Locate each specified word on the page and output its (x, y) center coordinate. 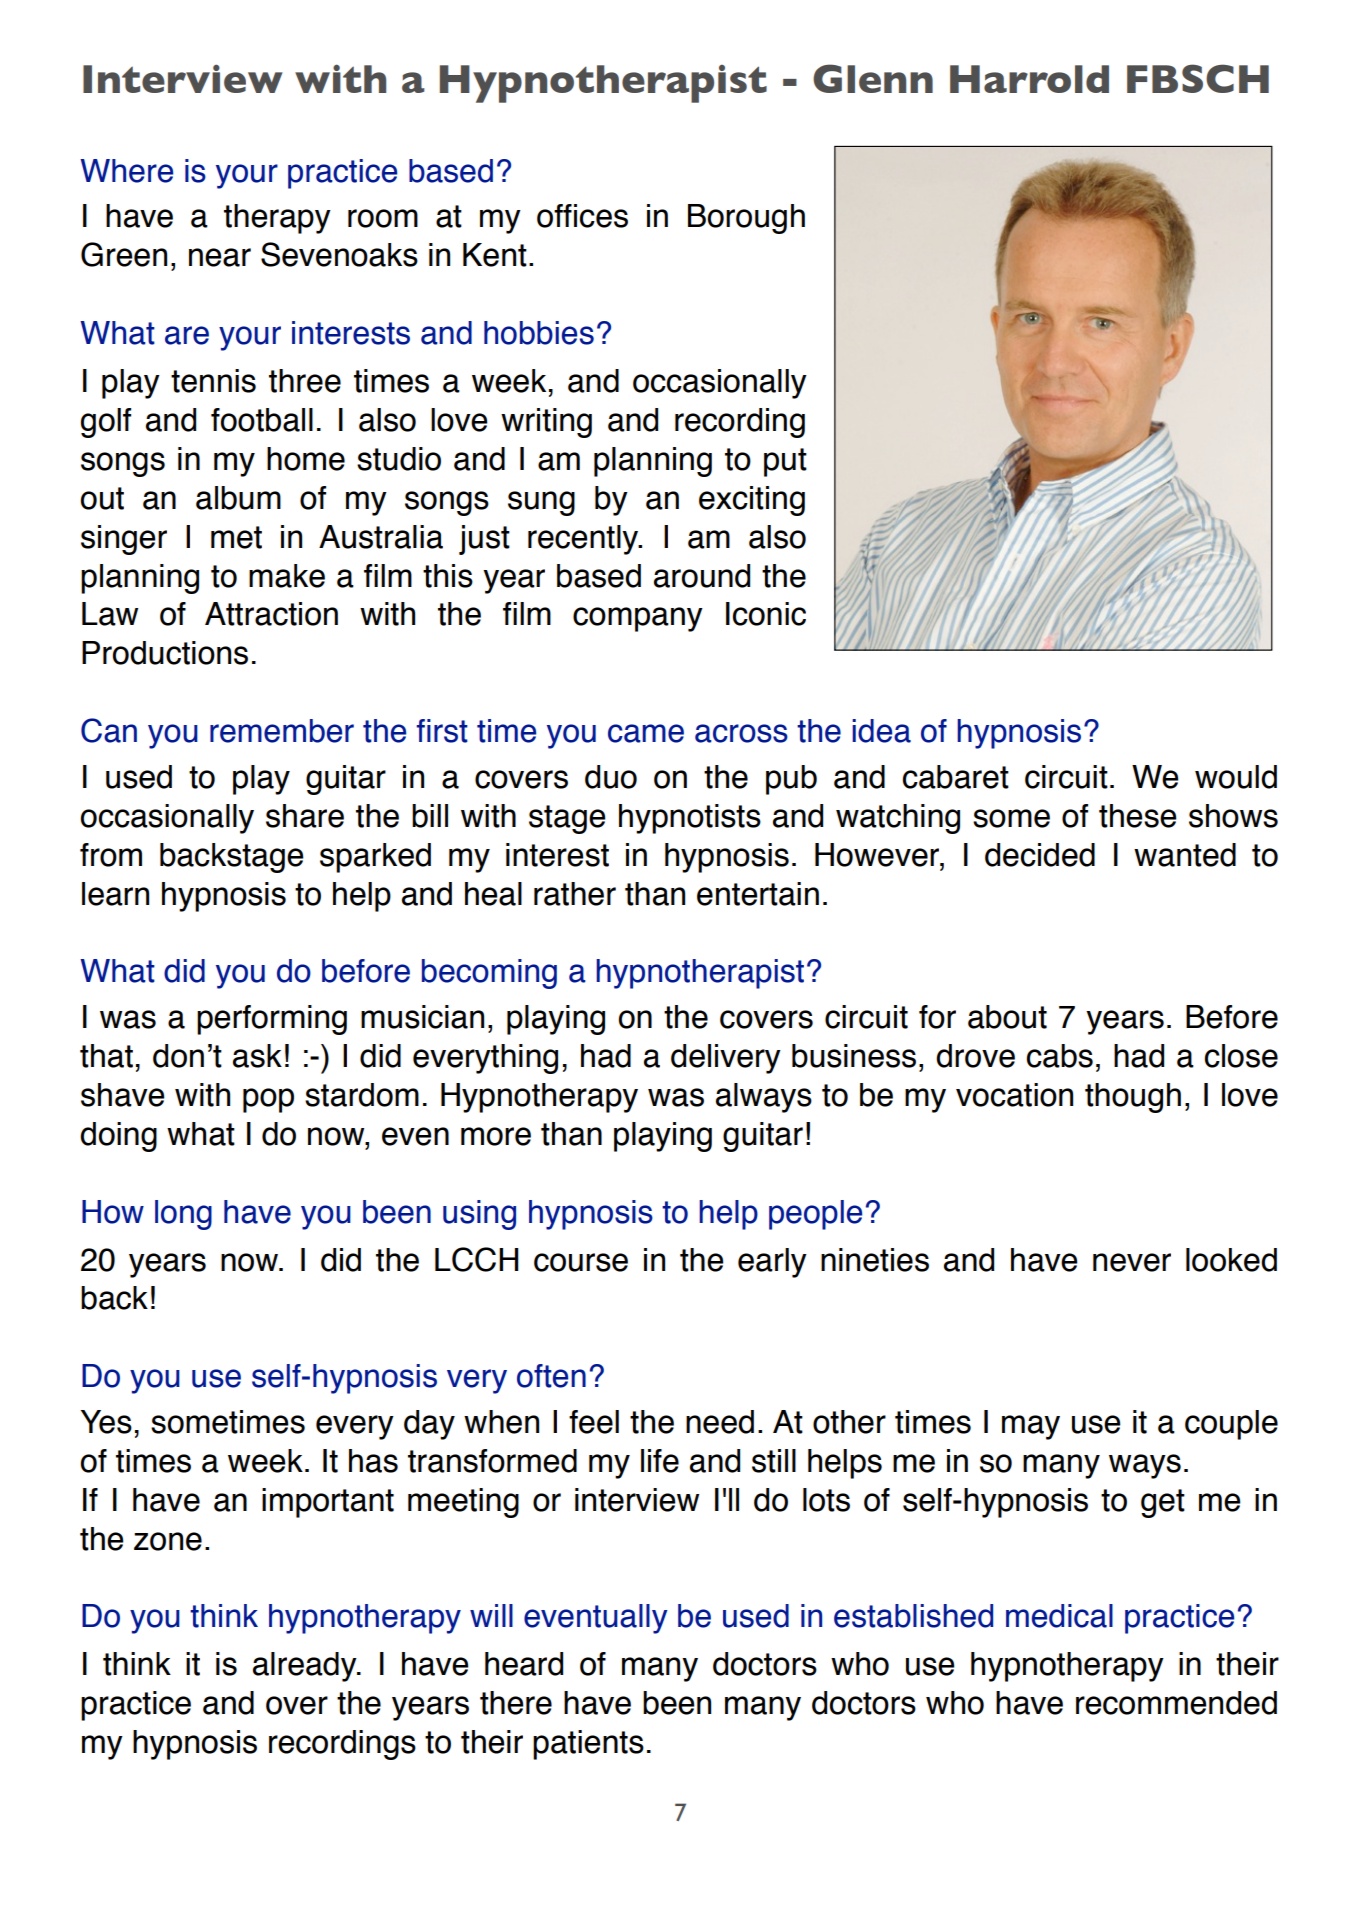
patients (588, 1745)
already (306, 1667)
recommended (1176, 1703)
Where (126, 171)
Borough (746, 219)
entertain (758, 894)
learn (115, 894)
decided (1040, 855)
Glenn (873, 78)
